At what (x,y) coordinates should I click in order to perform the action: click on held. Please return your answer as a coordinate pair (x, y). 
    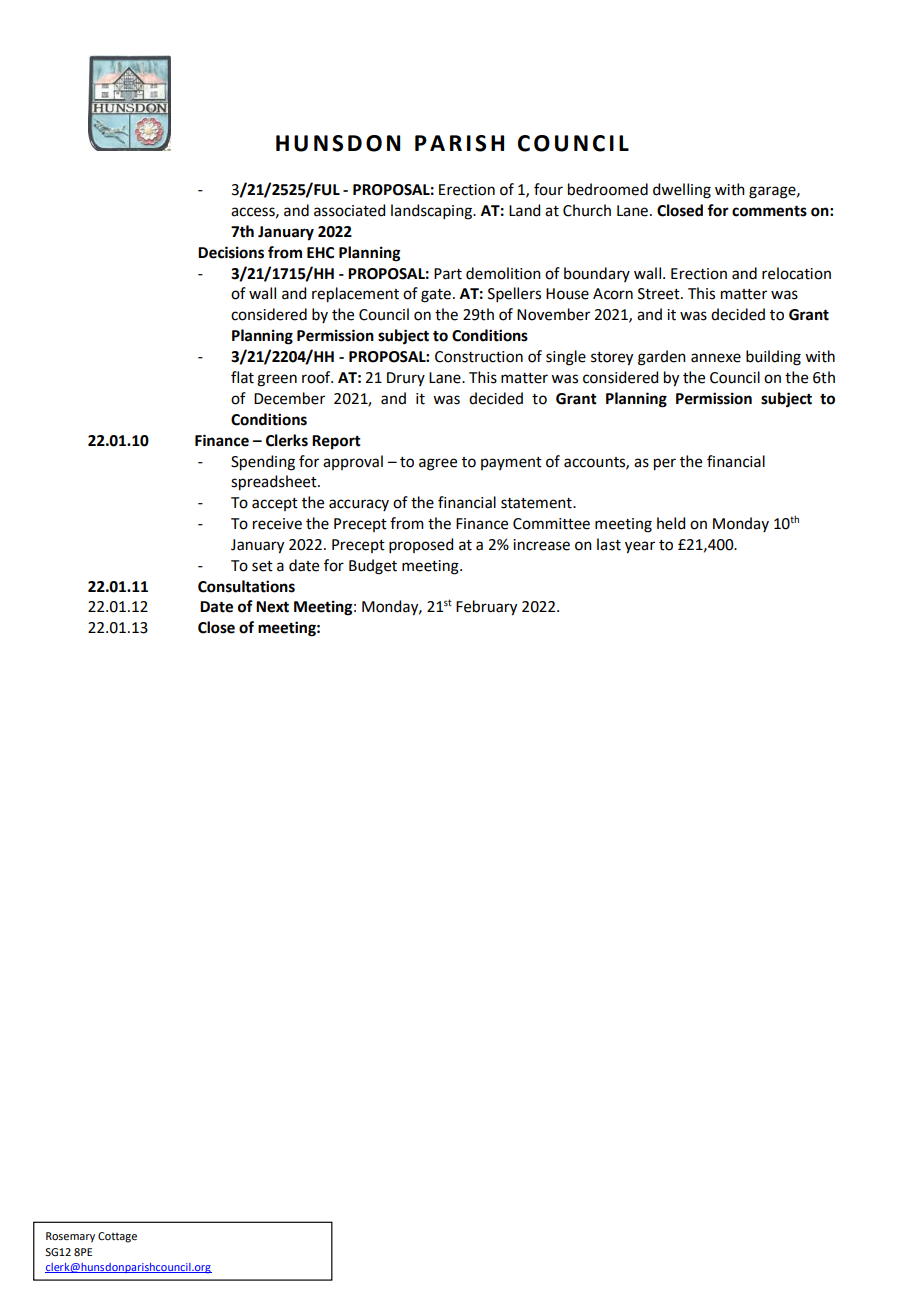
    Looking at the image, I should click on (671, 523).
